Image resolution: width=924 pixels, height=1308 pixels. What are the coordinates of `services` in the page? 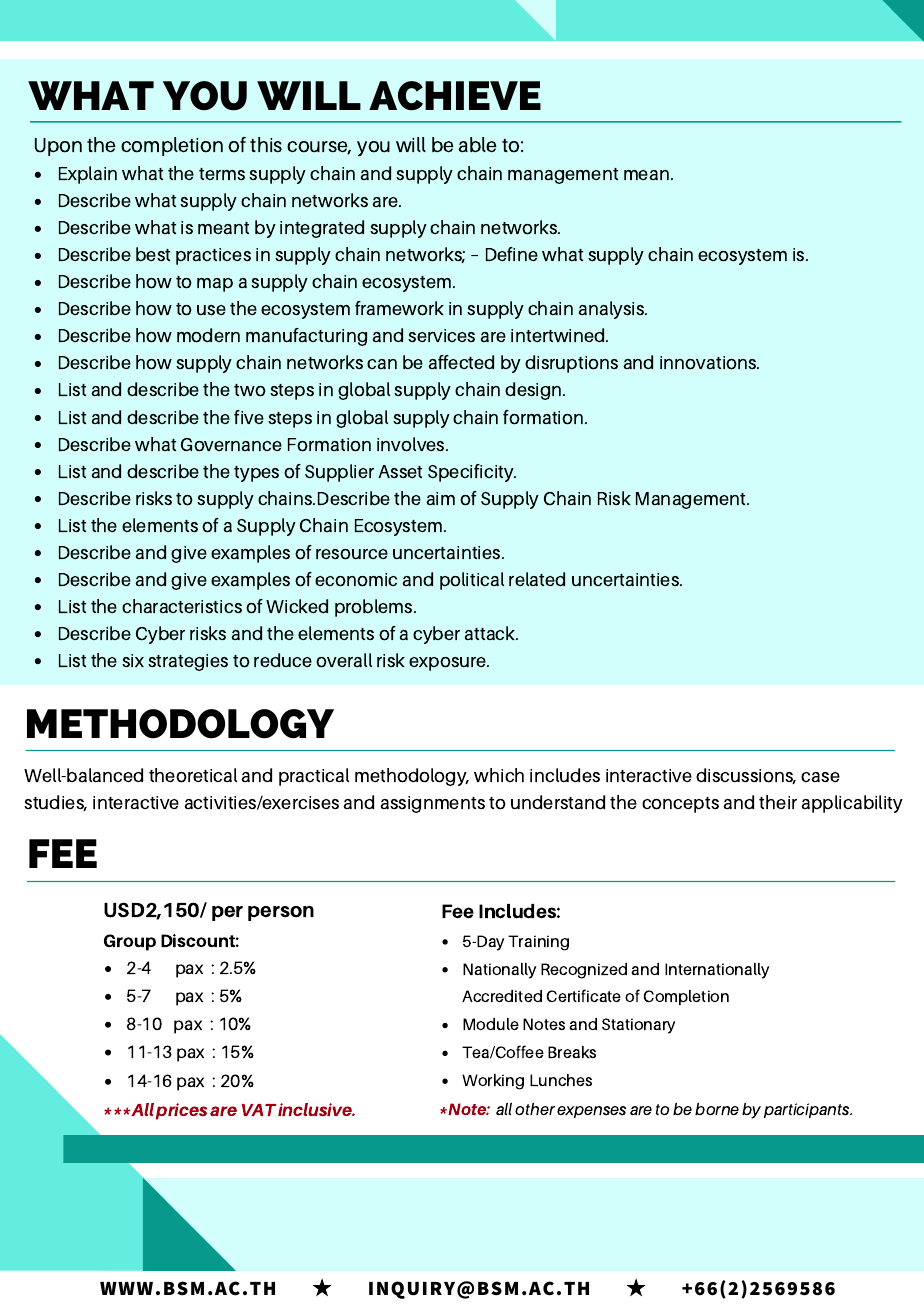 It's located at (441, 335).
